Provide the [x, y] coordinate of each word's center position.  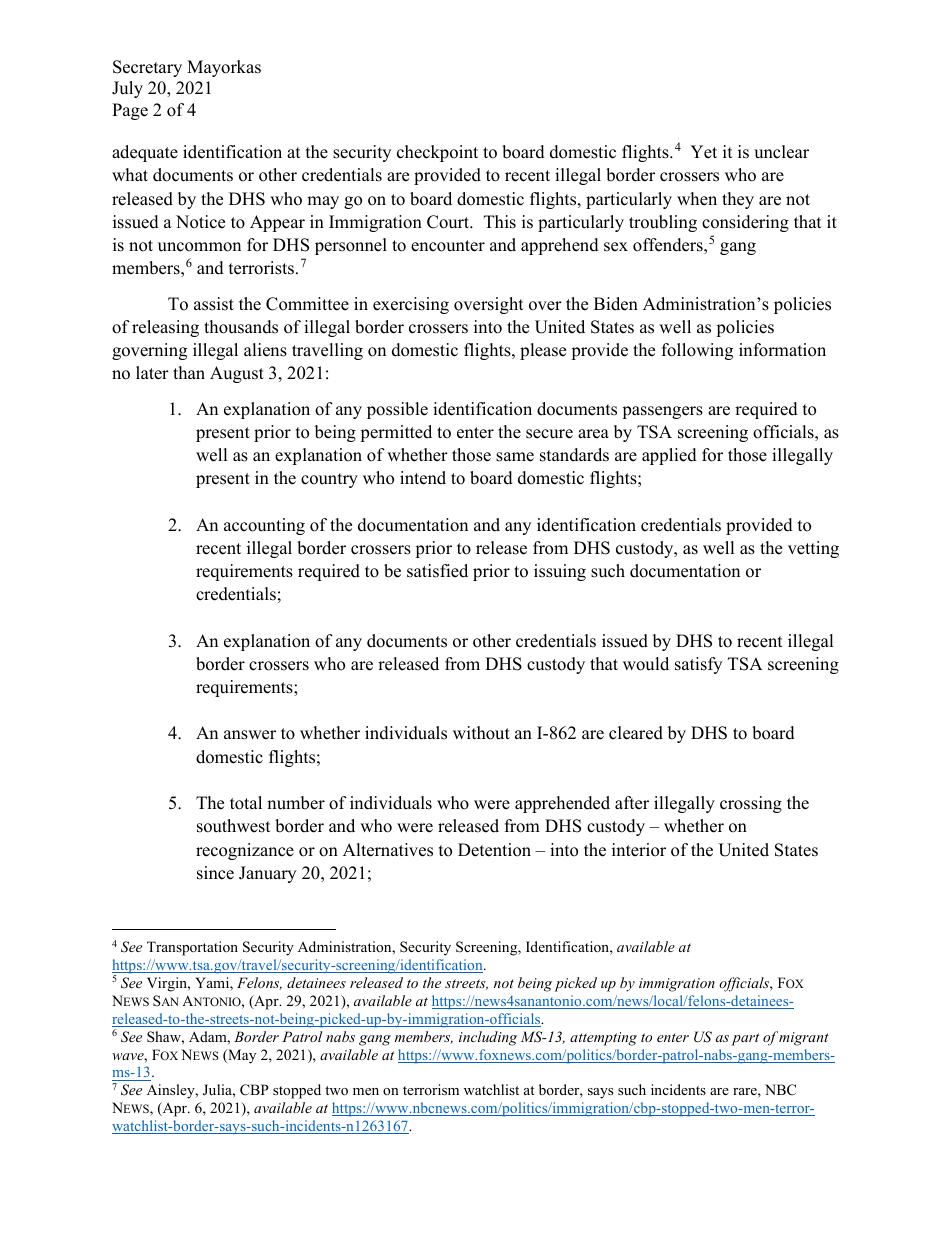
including [488, 1038]
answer [250, 735]
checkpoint [437, 153]
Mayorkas [224, 68]
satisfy [698, 665]
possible [397, 410]
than [189, 372]
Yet [703, 152]
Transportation [192, 948]
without [481, 733]
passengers [662, 412]
